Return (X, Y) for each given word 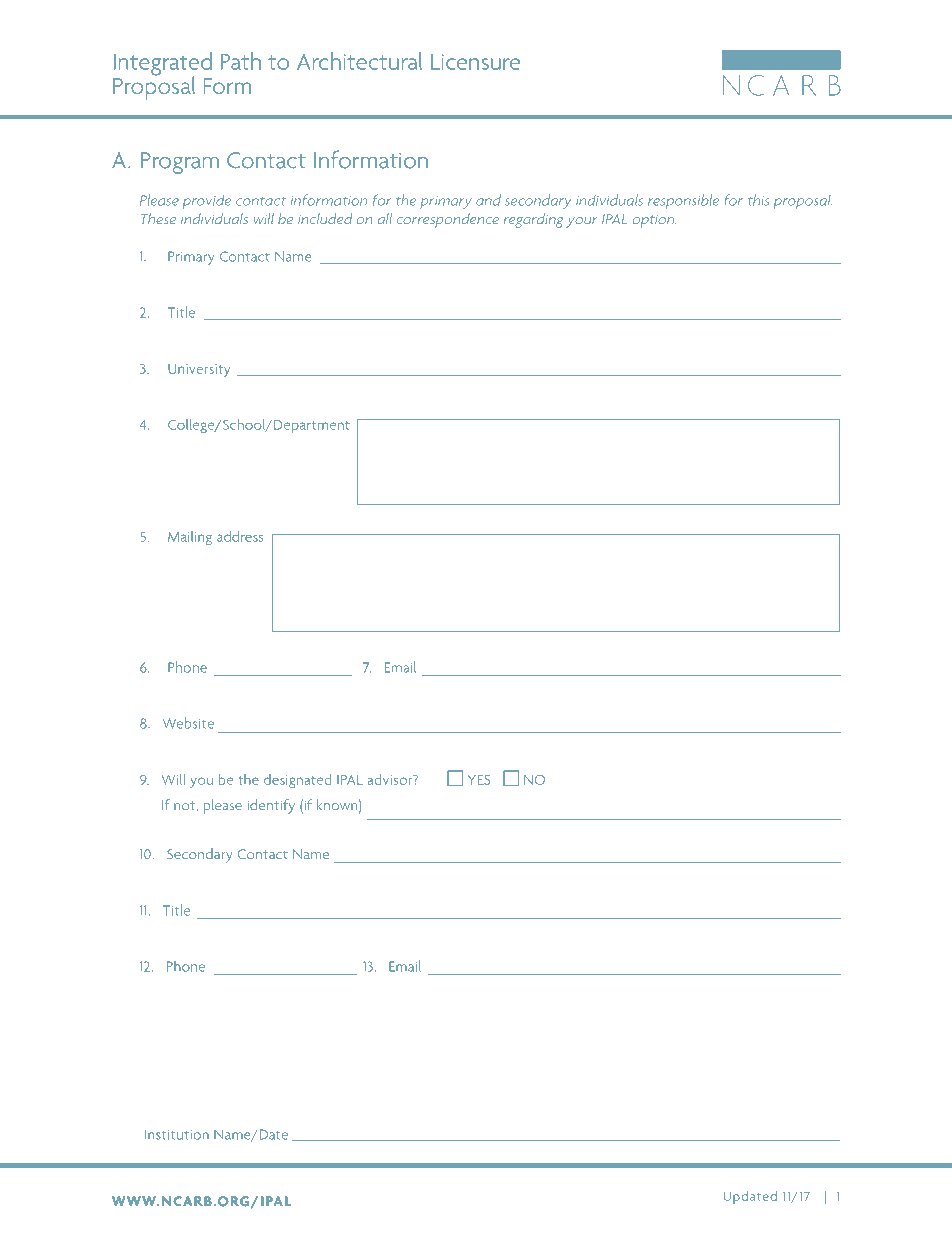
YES (479, 780)
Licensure (475, 62)
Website (188, 723)
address (240, 536)
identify (271, 806)
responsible (683, 201)
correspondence (448, 220)
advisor (391, 779)
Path (241, 61)
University (199, 370)
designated (297, 781)
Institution (177, 1135)
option (655, 221)
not (186, 806)
